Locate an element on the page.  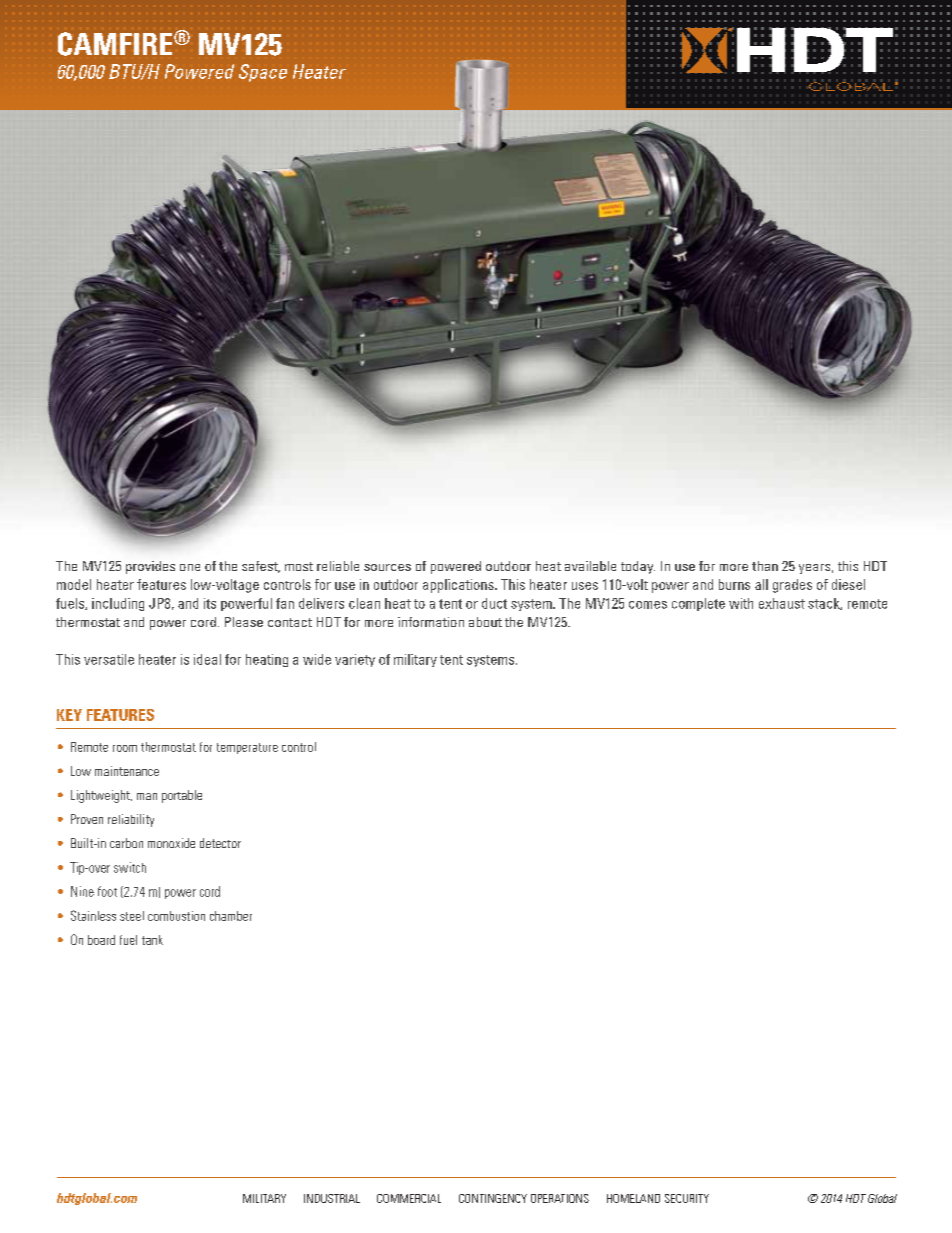
INDUSTRIAL is located at coordinates (332, 1198).
